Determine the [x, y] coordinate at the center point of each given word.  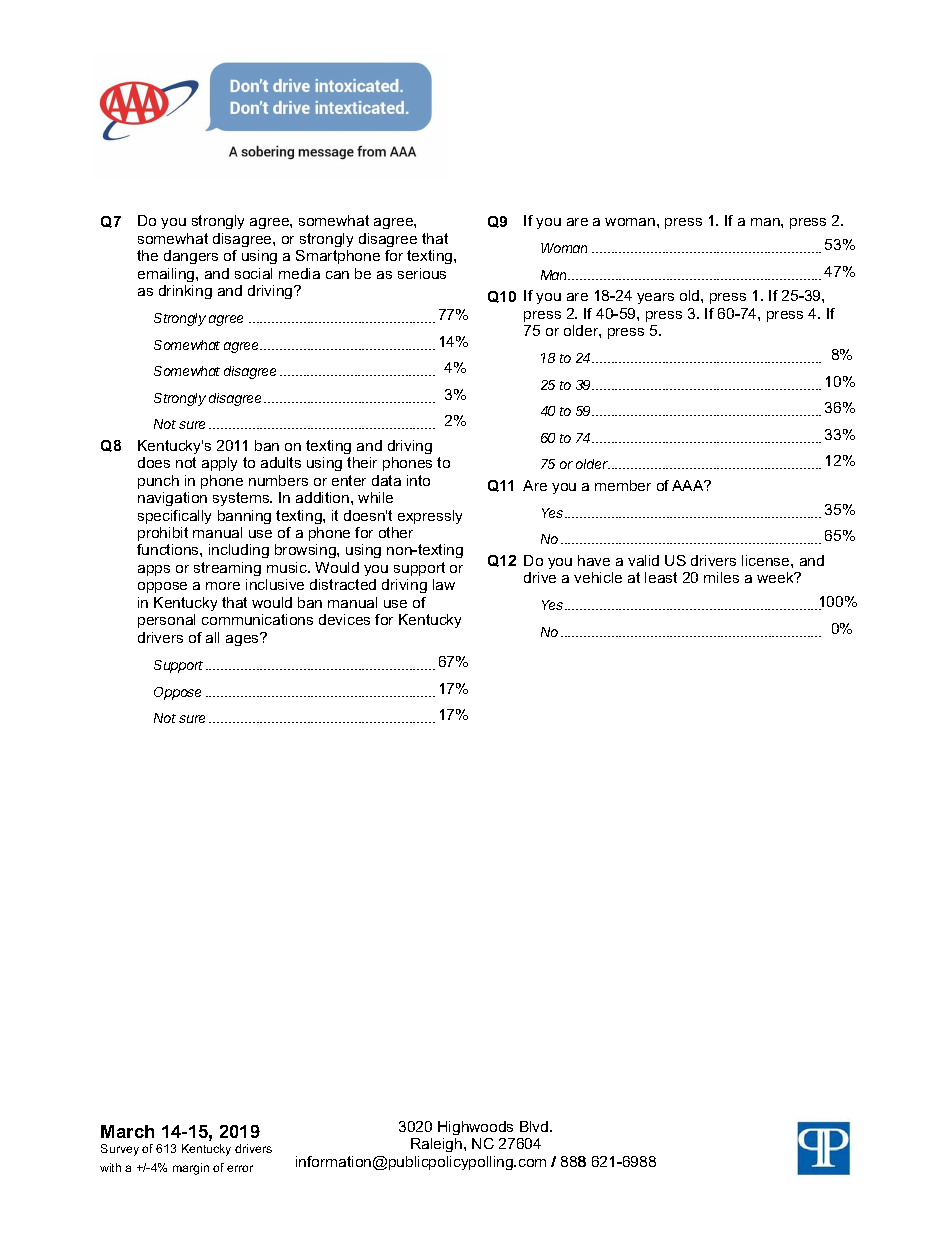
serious [422, 273]
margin [191, 1169]
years [655, 298]
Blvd [535, 1126]
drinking [185, 292]
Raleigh [438, 1145]
